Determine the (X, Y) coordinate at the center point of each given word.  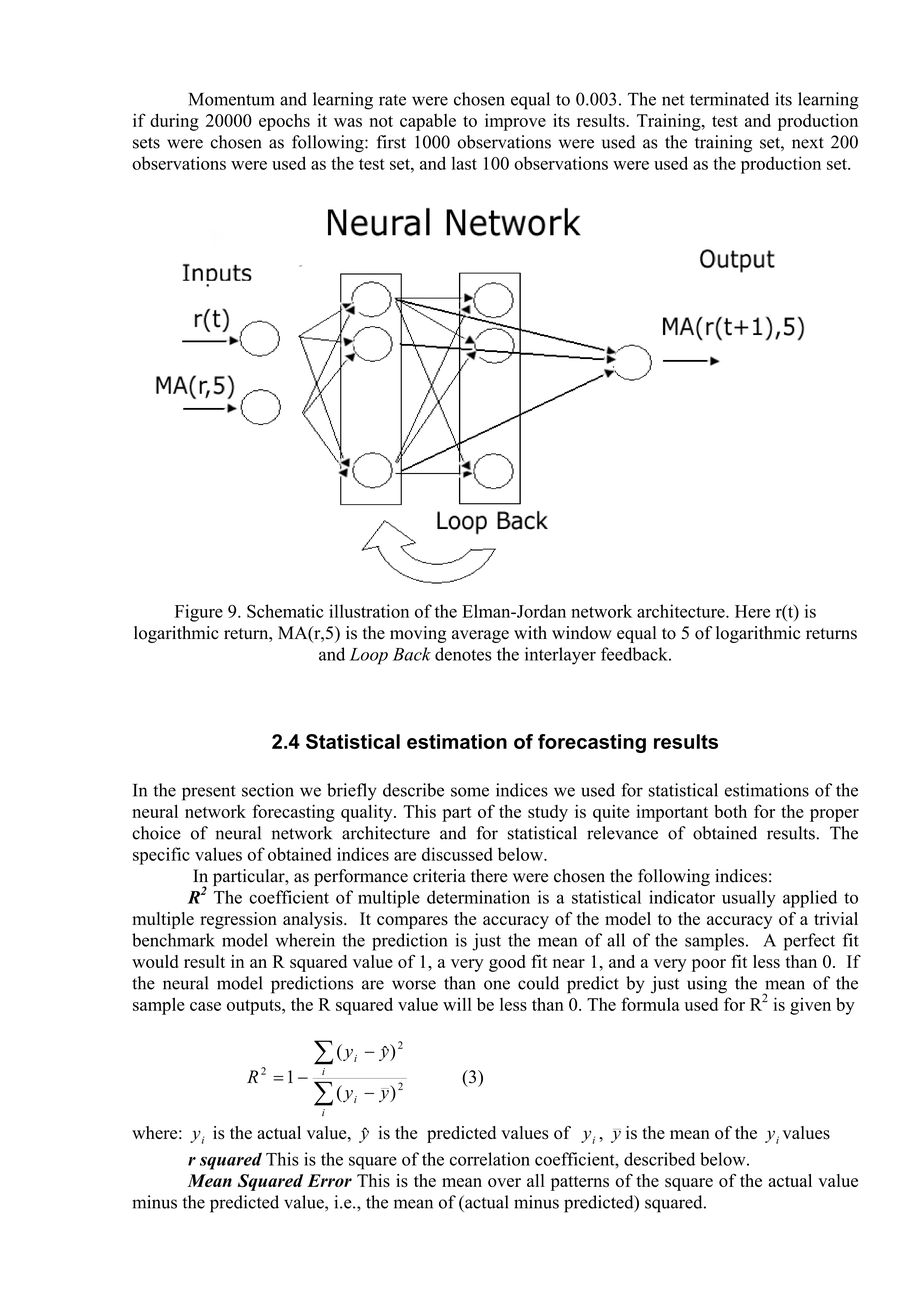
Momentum (232, 99)
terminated (729, 99)
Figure (199, 613)
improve (515, 122)
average (480, 636)
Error (329, 1180)
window (582, 633)
